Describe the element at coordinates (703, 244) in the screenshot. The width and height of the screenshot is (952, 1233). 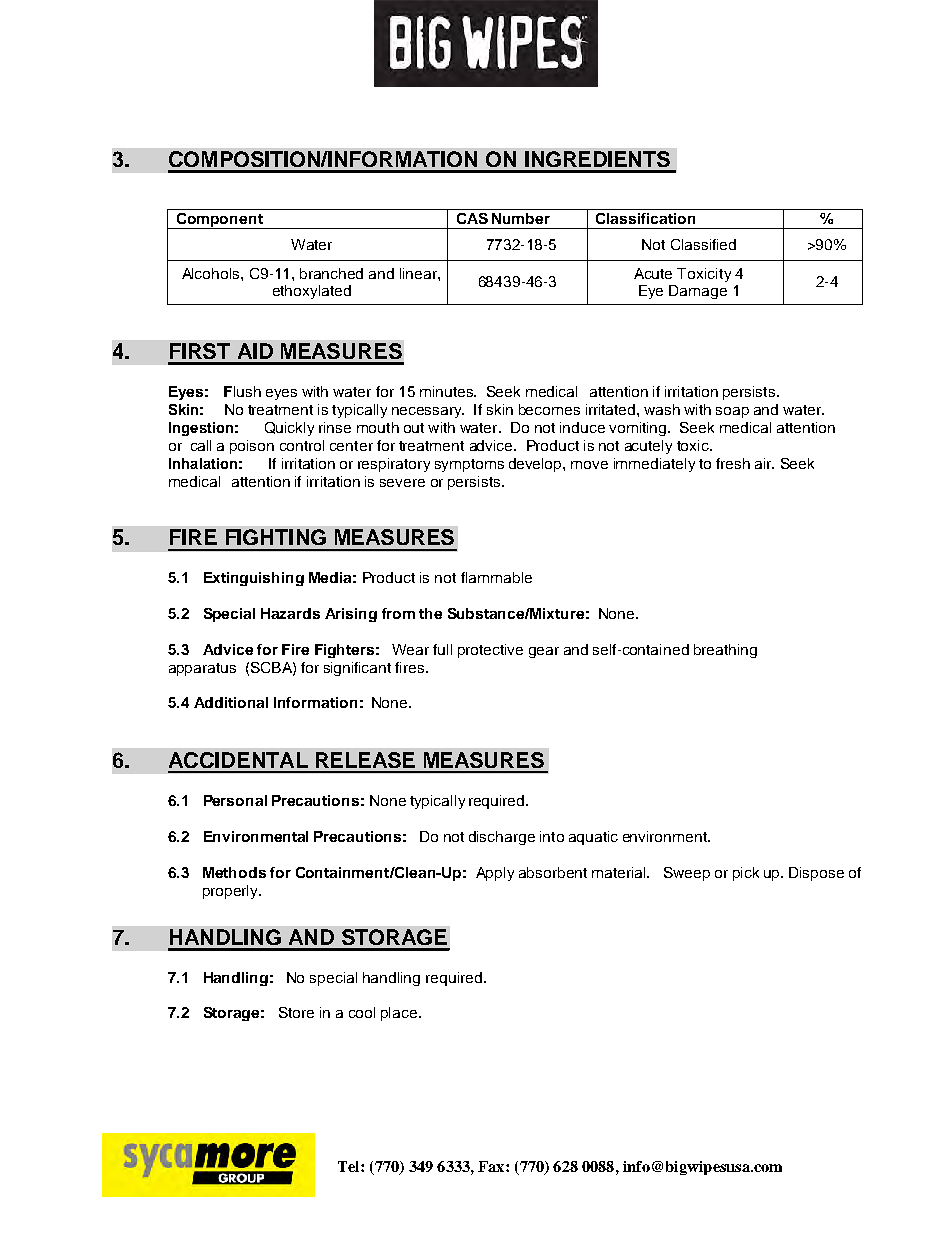
I see `Classified` at that location.
